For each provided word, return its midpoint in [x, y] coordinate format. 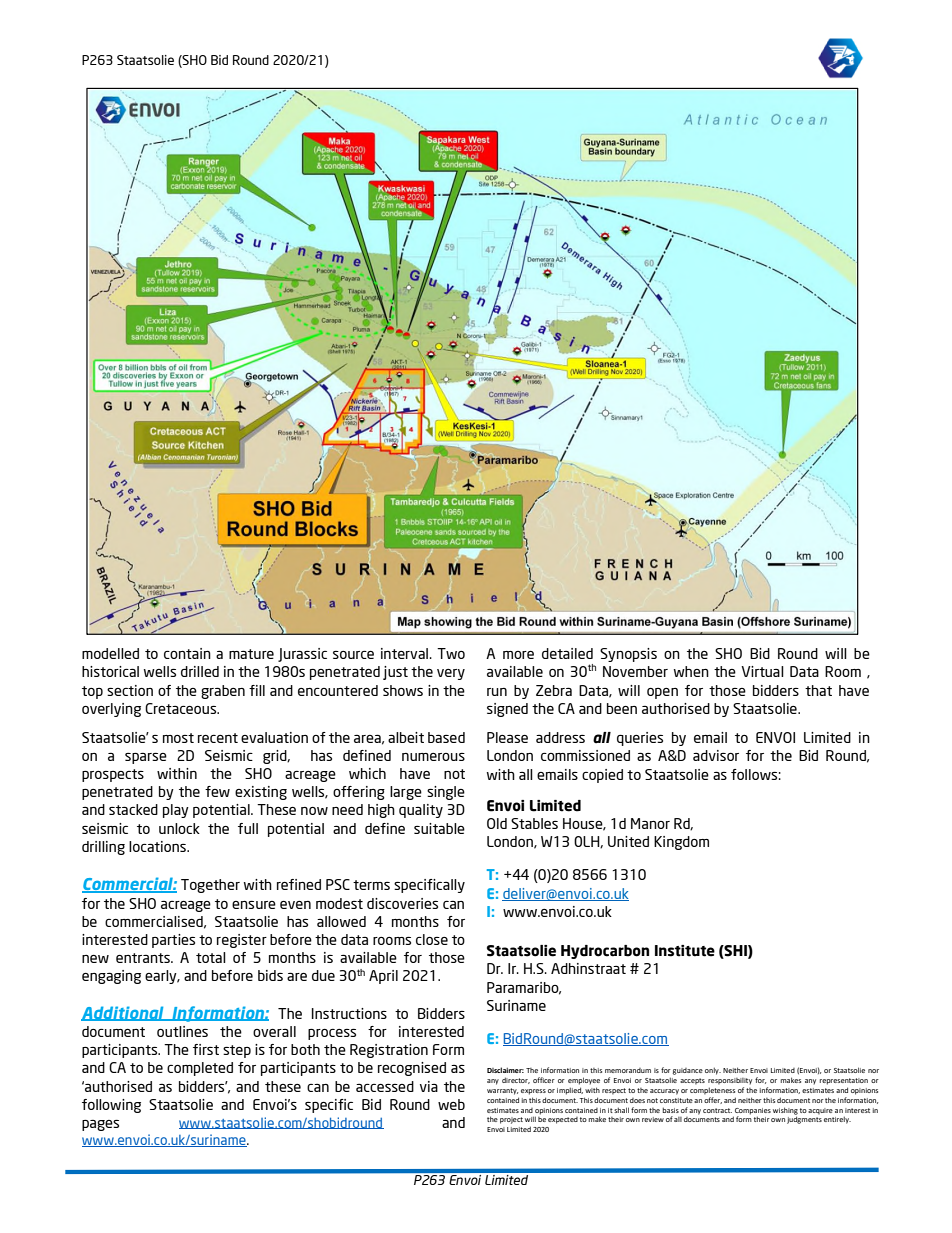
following [111, 1106]
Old [497, 823]
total [211, 957]
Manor [650, 823]
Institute [685, 951]
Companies [753, 1111]
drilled [200, 671]
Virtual [762, 671]
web [451, 1104]
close [432, 939]
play [176, 811]
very [451, 674]
